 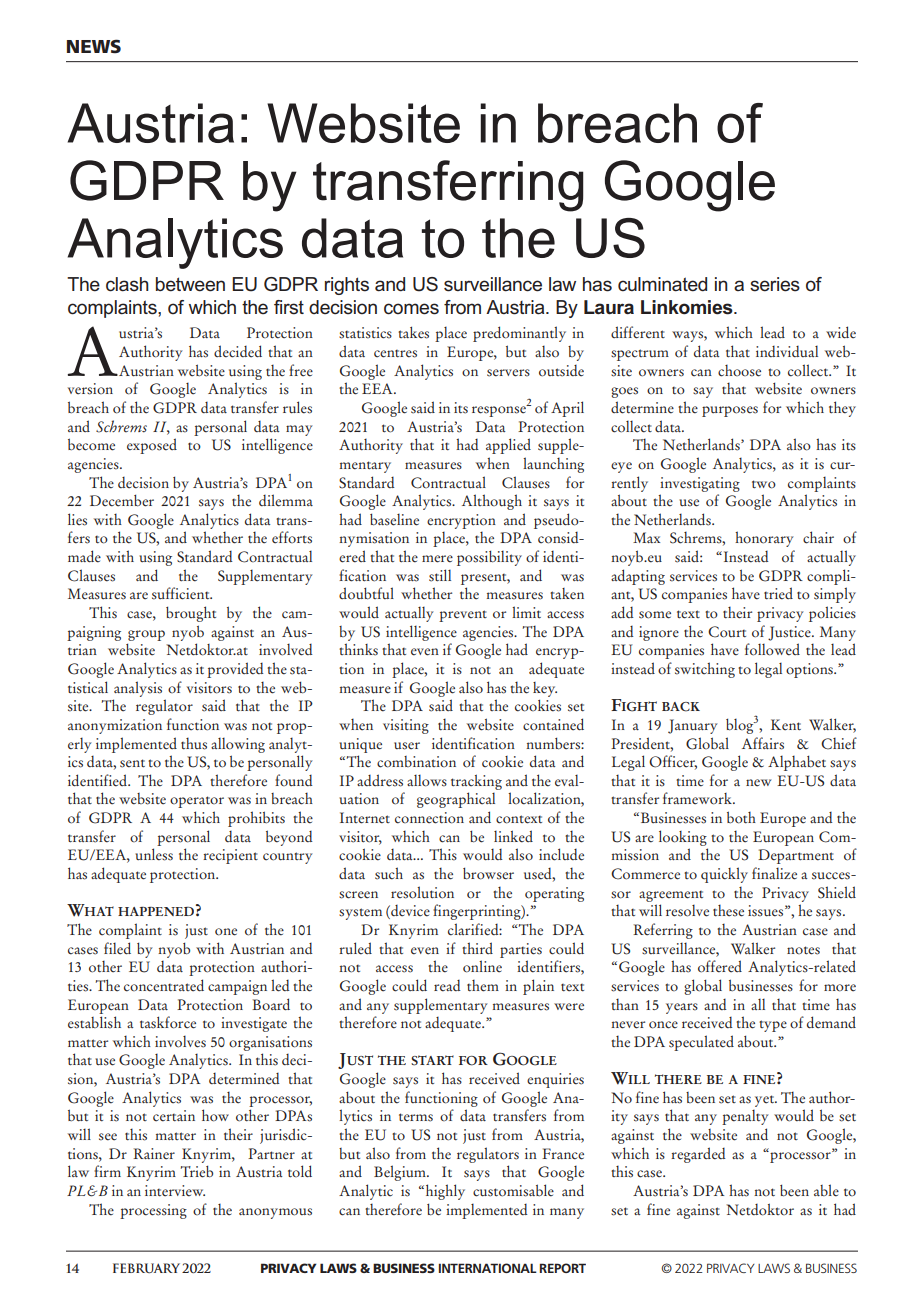 What do you see at coordinates (191, 614) in the screenshot?
I see `brought` at bounding box center [191, 614].
